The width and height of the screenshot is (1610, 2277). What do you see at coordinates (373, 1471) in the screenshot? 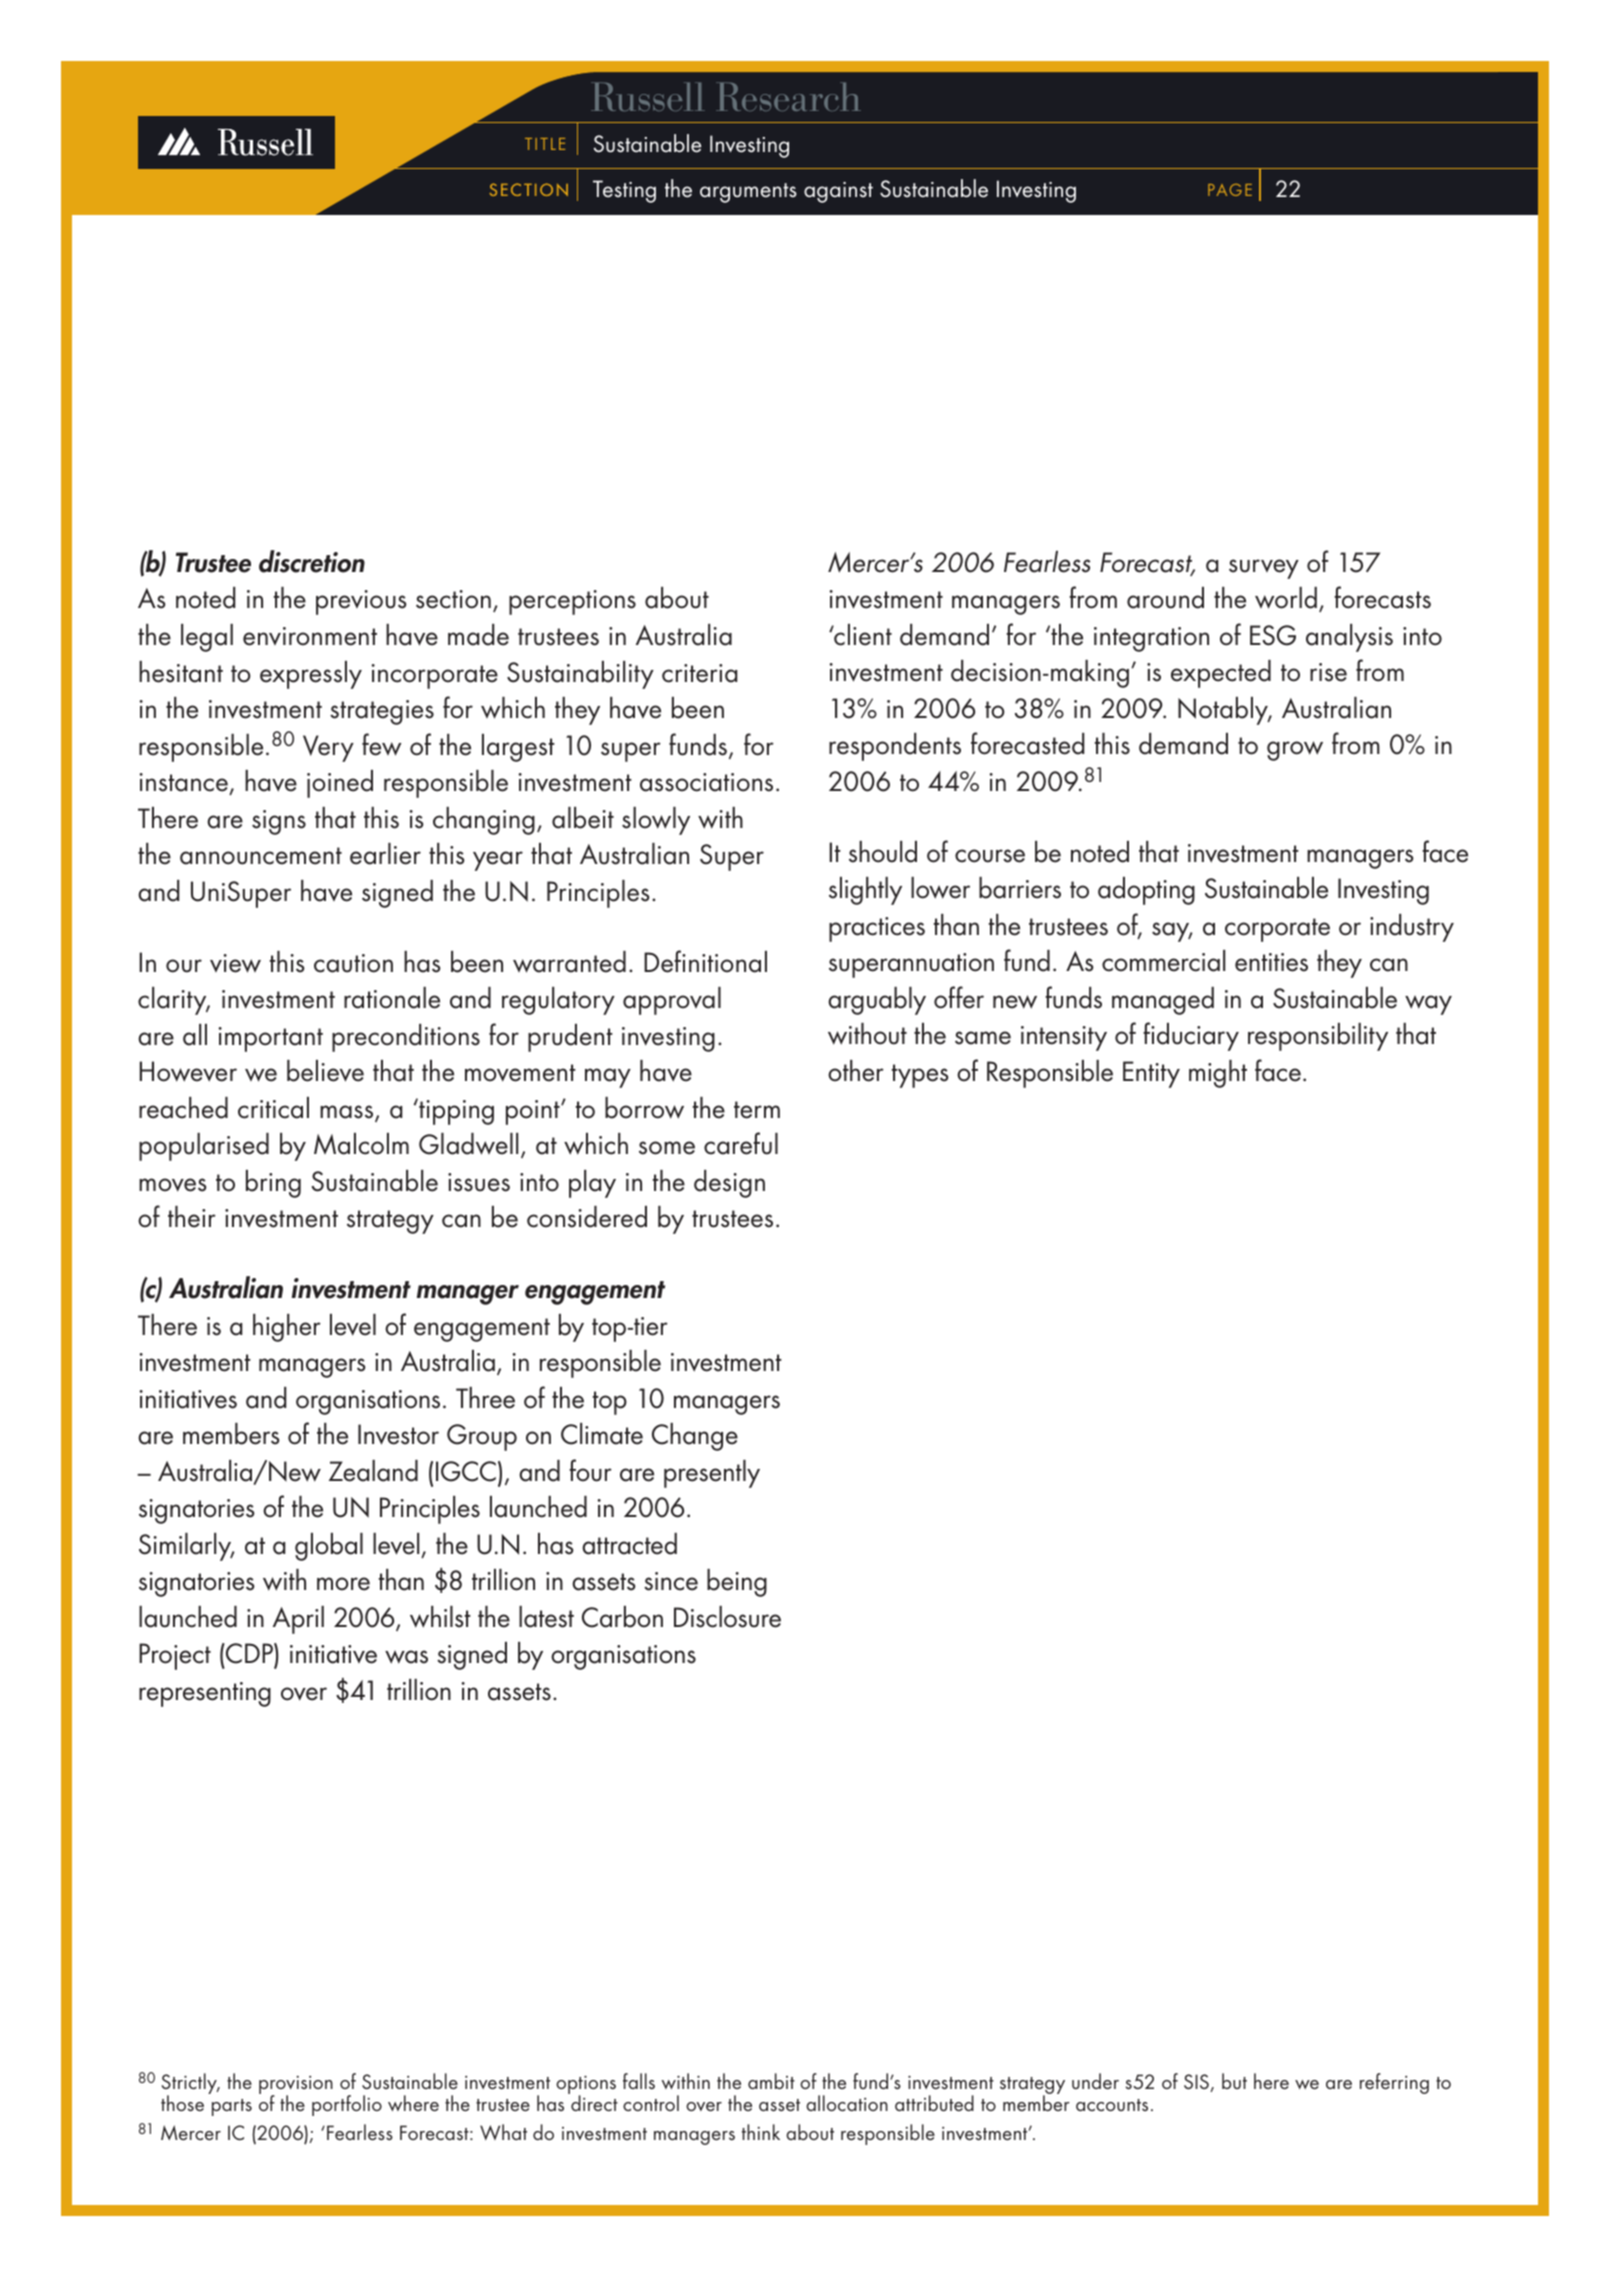
I see `Zealand` at bounding box center [373, 1471].
